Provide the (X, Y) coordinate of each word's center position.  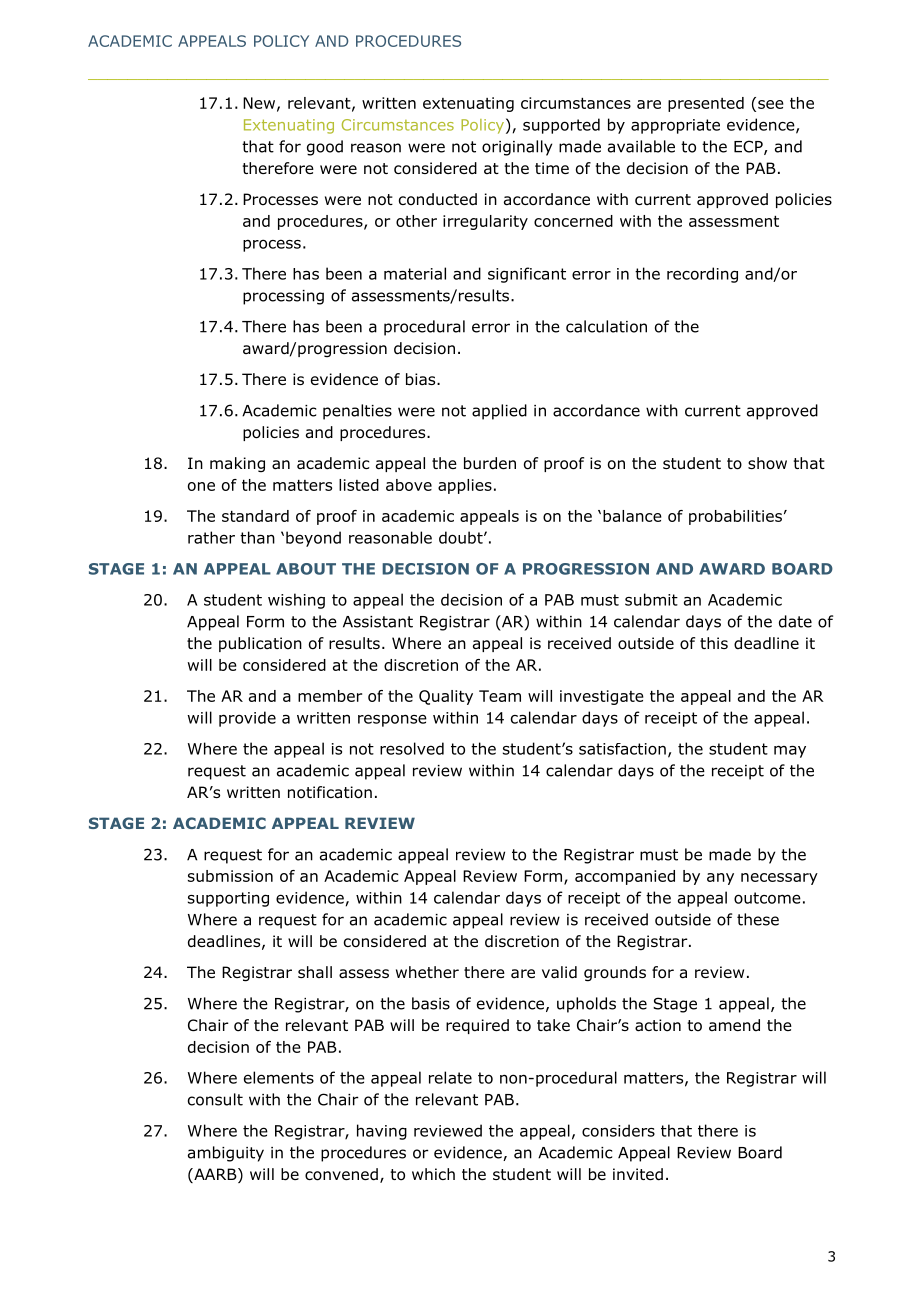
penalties (357, 412)
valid (559, 972)
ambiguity (226, 1154)
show (767, 463)
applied (499, 412)
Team (500, 696)
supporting (228, 899)
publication (260, 644)
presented (706, 104)
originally (517, 148)
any (720, 879)
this (714, 643)
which (433, 1174)
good (325, 148)
